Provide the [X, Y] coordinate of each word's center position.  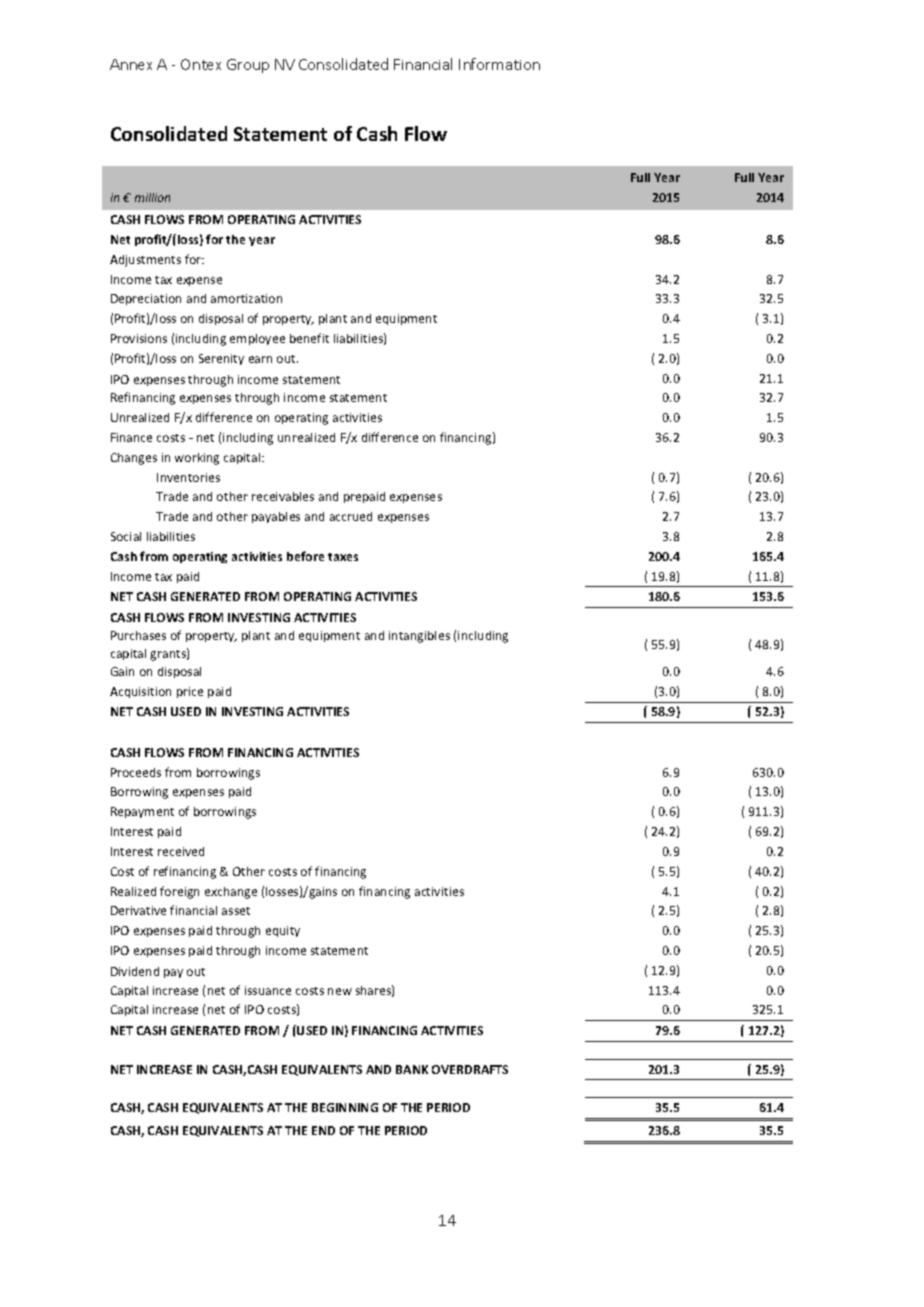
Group [248, 66]
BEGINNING [345, 1107]
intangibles [419, 637]
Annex [131, 64]
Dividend [135, 971]
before [305, 556]
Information [499, 64]
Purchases [138, 635]
